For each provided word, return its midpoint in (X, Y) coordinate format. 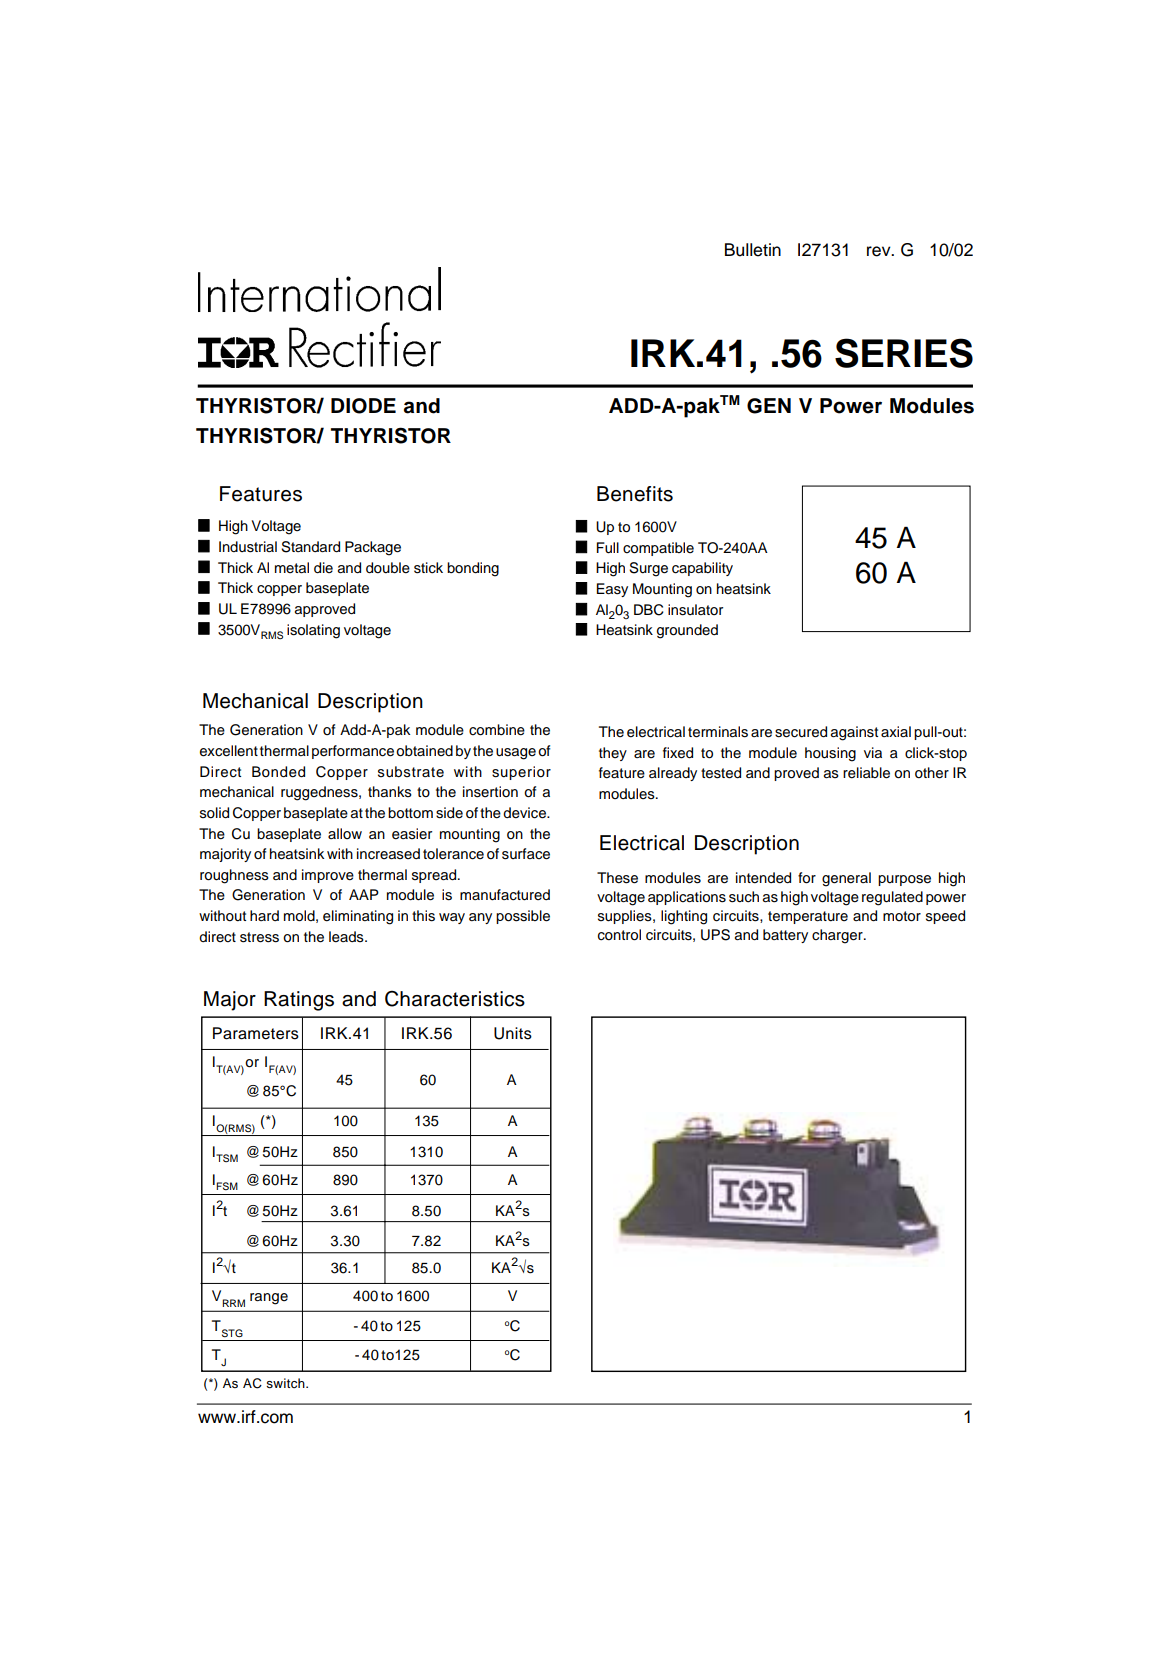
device (525, 813)
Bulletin (753, 250)
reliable (866, 773)
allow (345, 833)
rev (880, 251)
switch (286, 1383)
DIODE (363, 406)
